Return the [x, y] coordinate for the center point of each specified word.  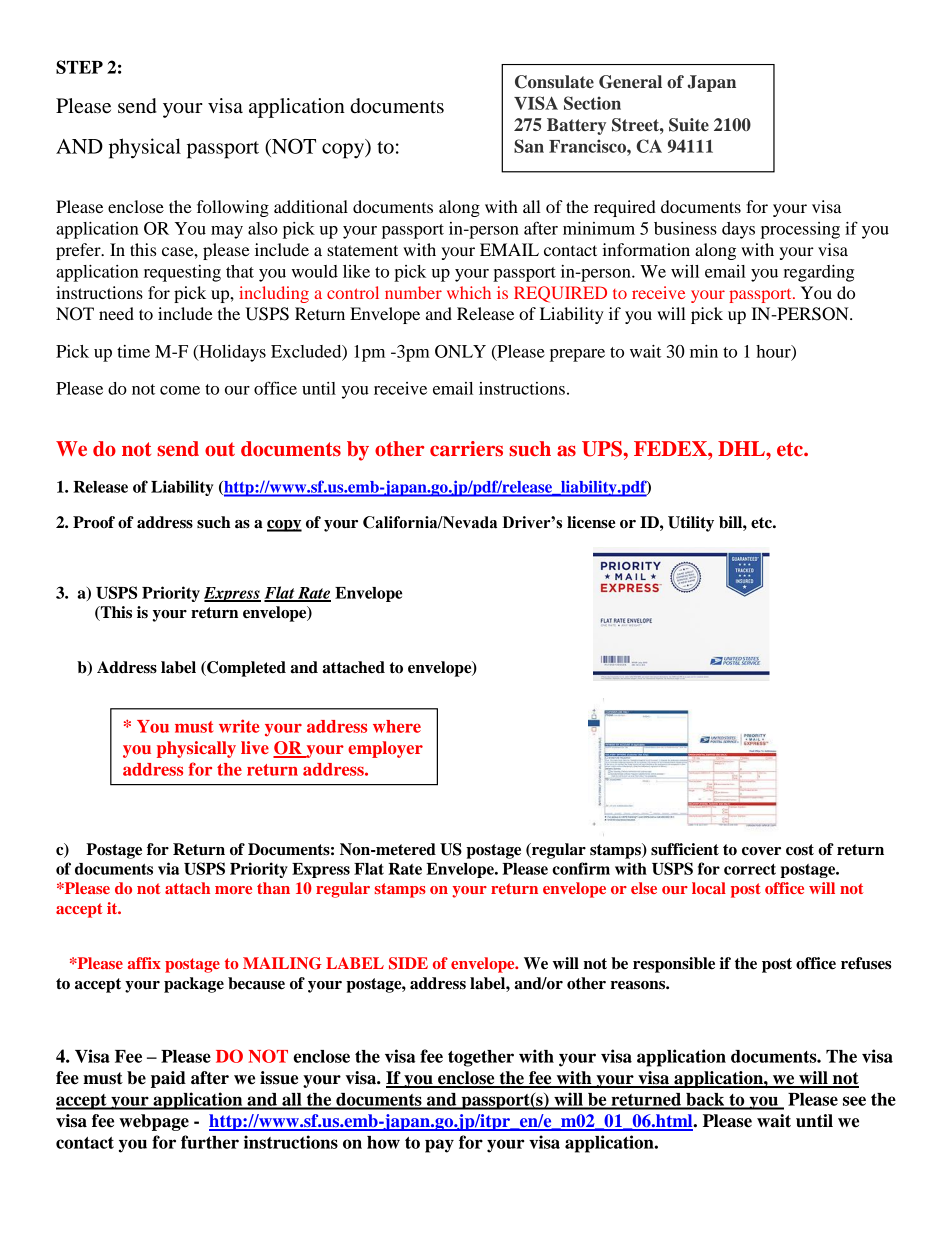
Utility [691, 524]
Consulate [554, 82]
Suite [689, 125]
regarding [818, 273]
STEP [79, 67]
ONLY [460, 351]
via [168, 868]
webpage [154, 1122]
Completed [245, 669]
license [591, 522]
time [133, 351]
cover [761, 851]
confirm [581, 868]
